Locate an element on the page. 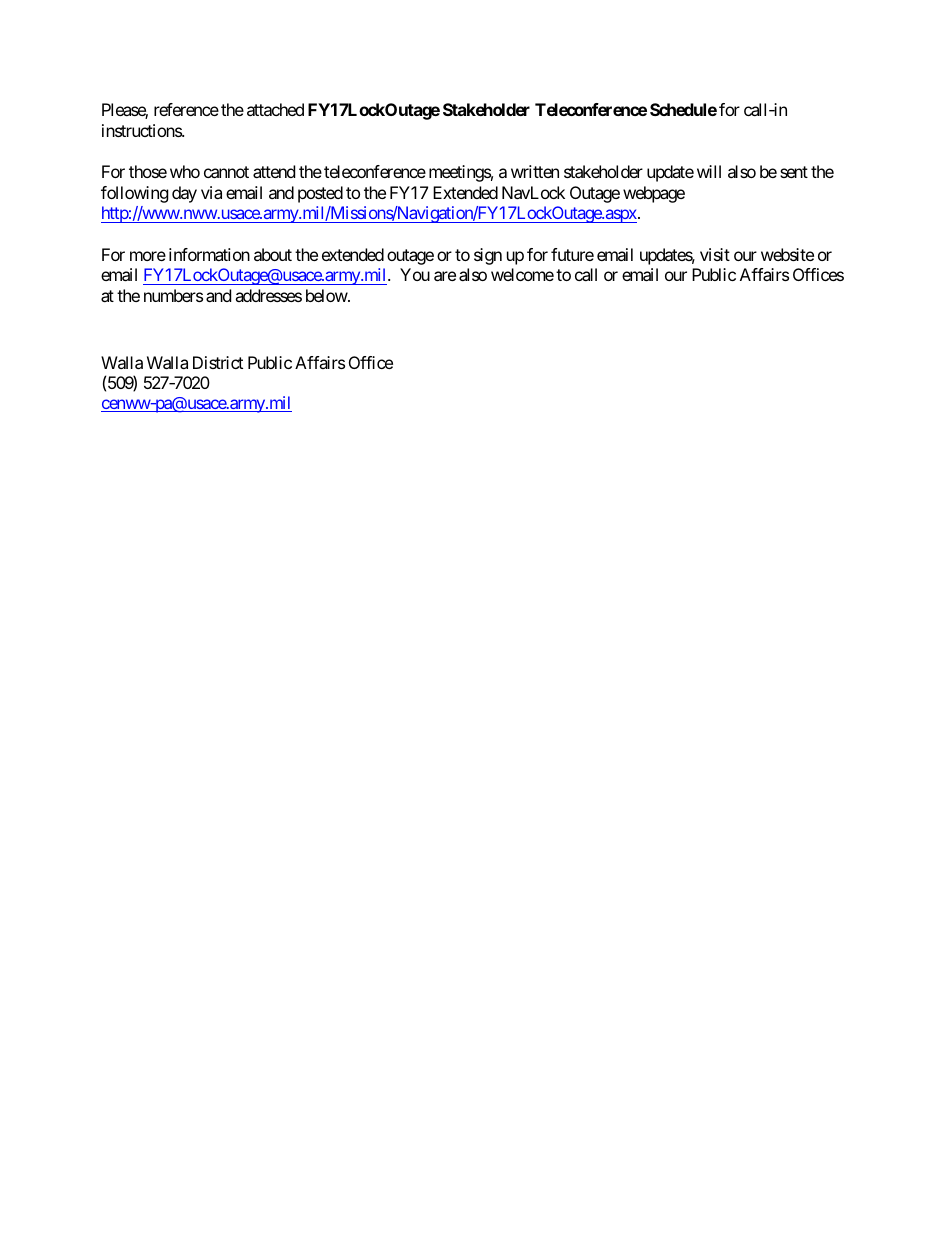 Image resolution: width=952 pixels, height=1233 pixels. numbers is located at coordinates (173, 295).
